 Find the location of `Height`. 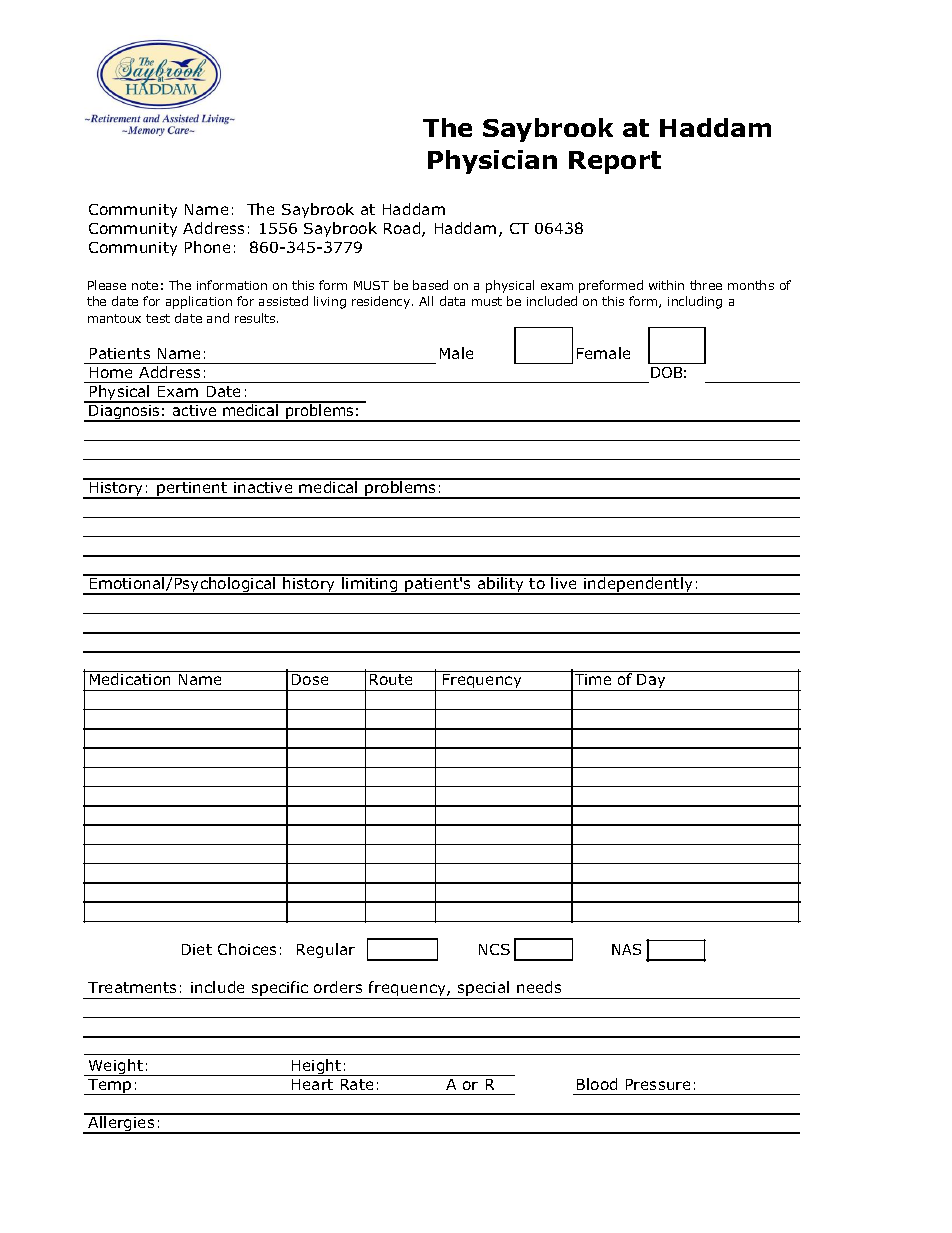

Height is located at coordinates (317, 1067).
